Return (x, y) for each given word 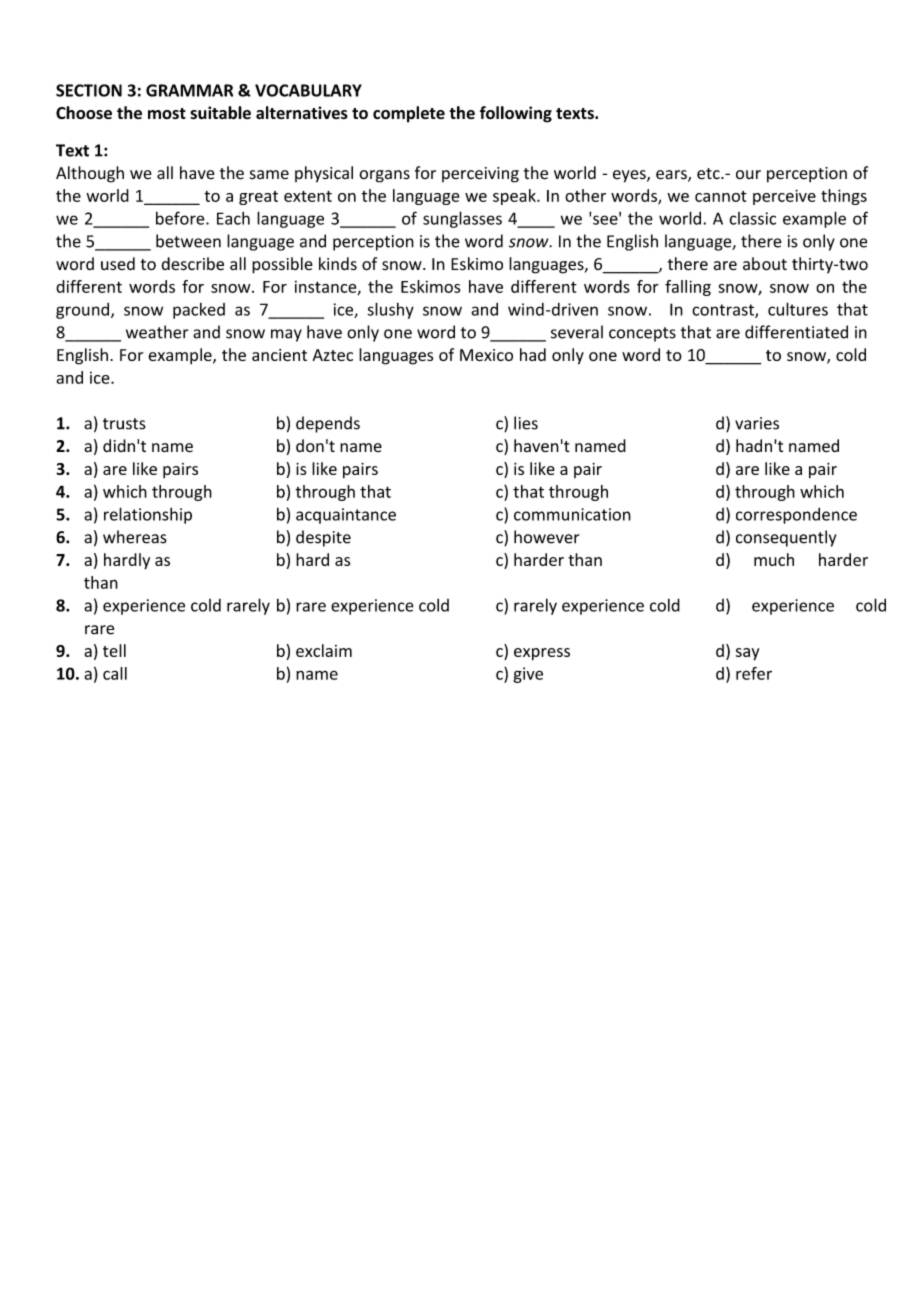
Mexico (486, 355)
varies (757, 423)
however (547, 537)
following (516, 114)
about (765, 264)
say (747, 654)
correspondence (796, 515)
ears (672, 176)
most (167, 113)
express (542, 654)
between (188, 241)
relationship (148, 515)
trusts (124, 424)
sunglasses (462, 219)
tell (114, 650)
